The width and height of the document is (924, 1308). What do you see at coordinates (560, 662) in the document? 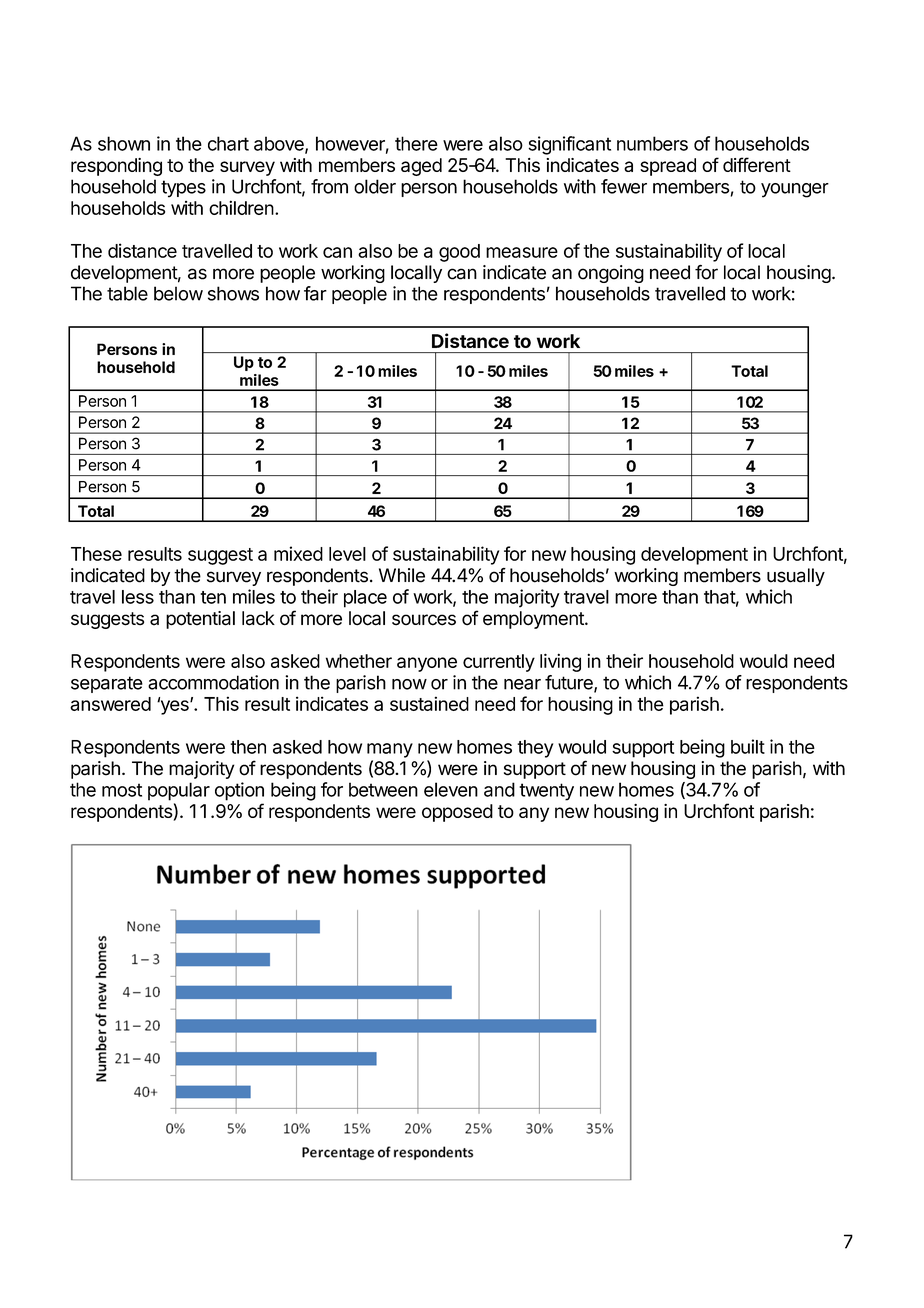
I see `living` at bounding box center [560, 662].
